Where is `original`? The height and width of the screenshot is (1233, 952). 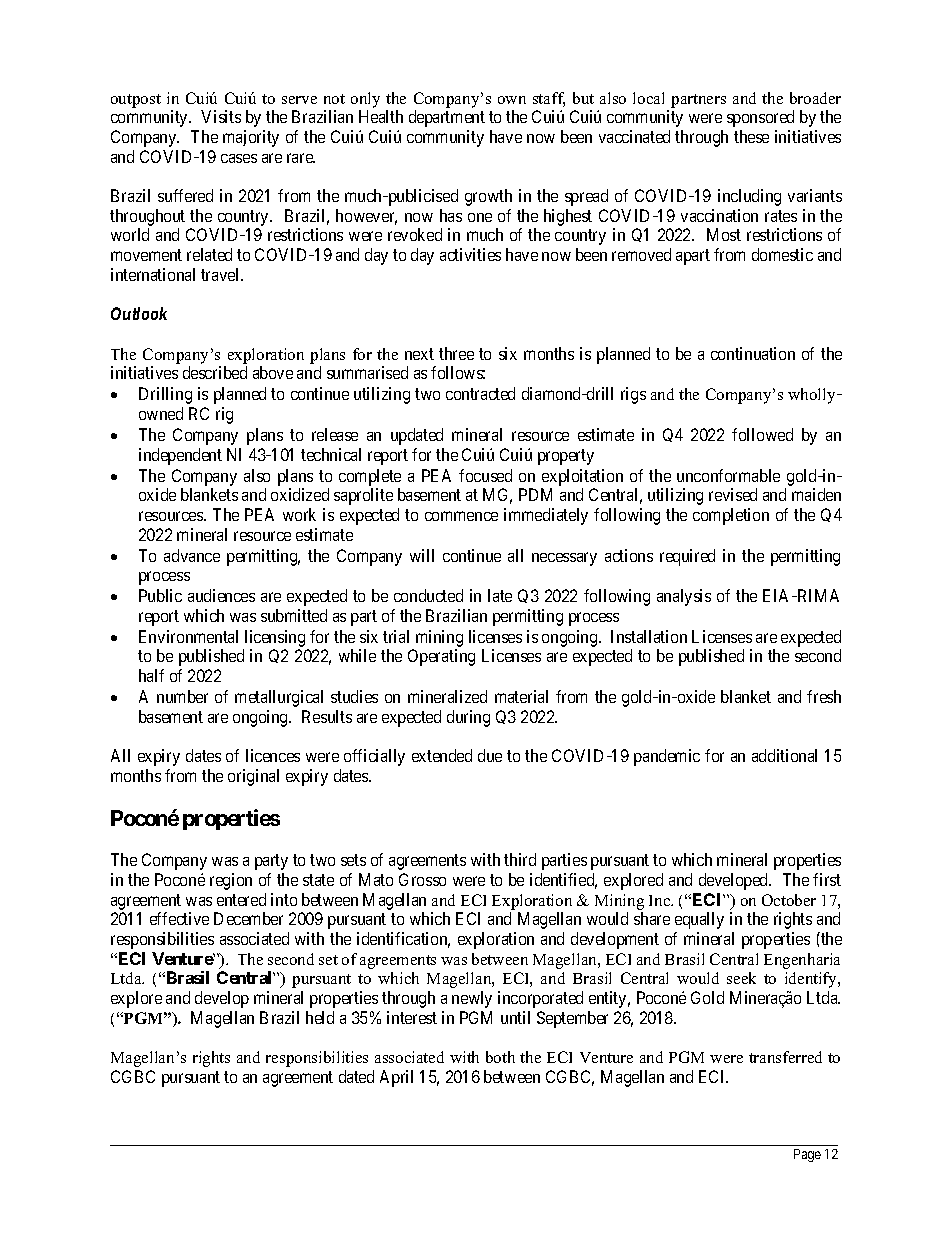 original is located at coordinates (253, 777).
